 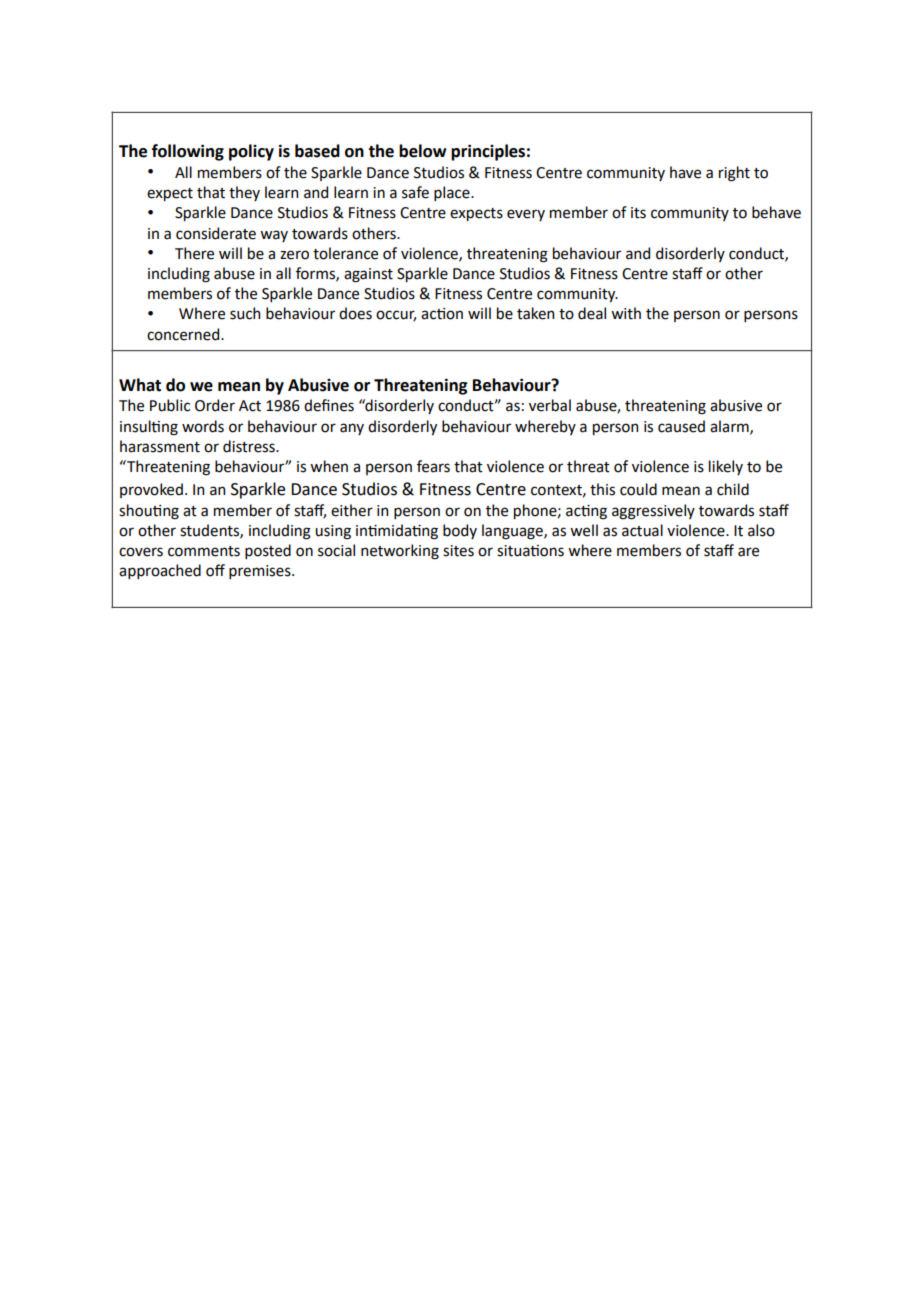 What do you see at coordinates (204, 551) in the screenshot?
I see `comments` at bounding box center [204, 551].
